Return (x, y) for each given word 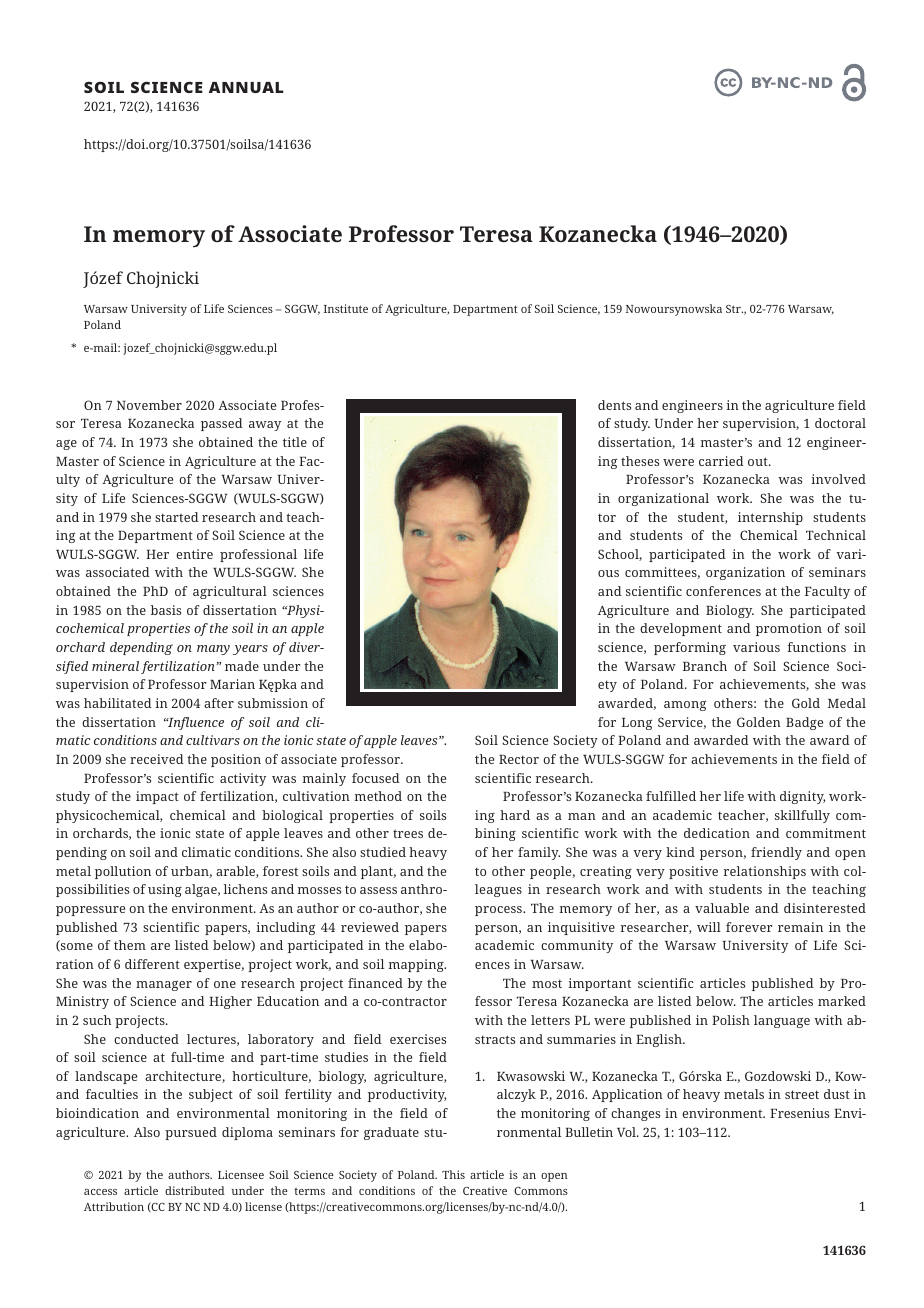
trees (408, 833)
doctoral (840, 423)
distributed (195, 1190)
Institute (346, 308)
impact (157, 797)
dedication (717, 833)
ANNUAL (246, 87)
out (759, 461)
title (295, 442)
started (177, 517)
